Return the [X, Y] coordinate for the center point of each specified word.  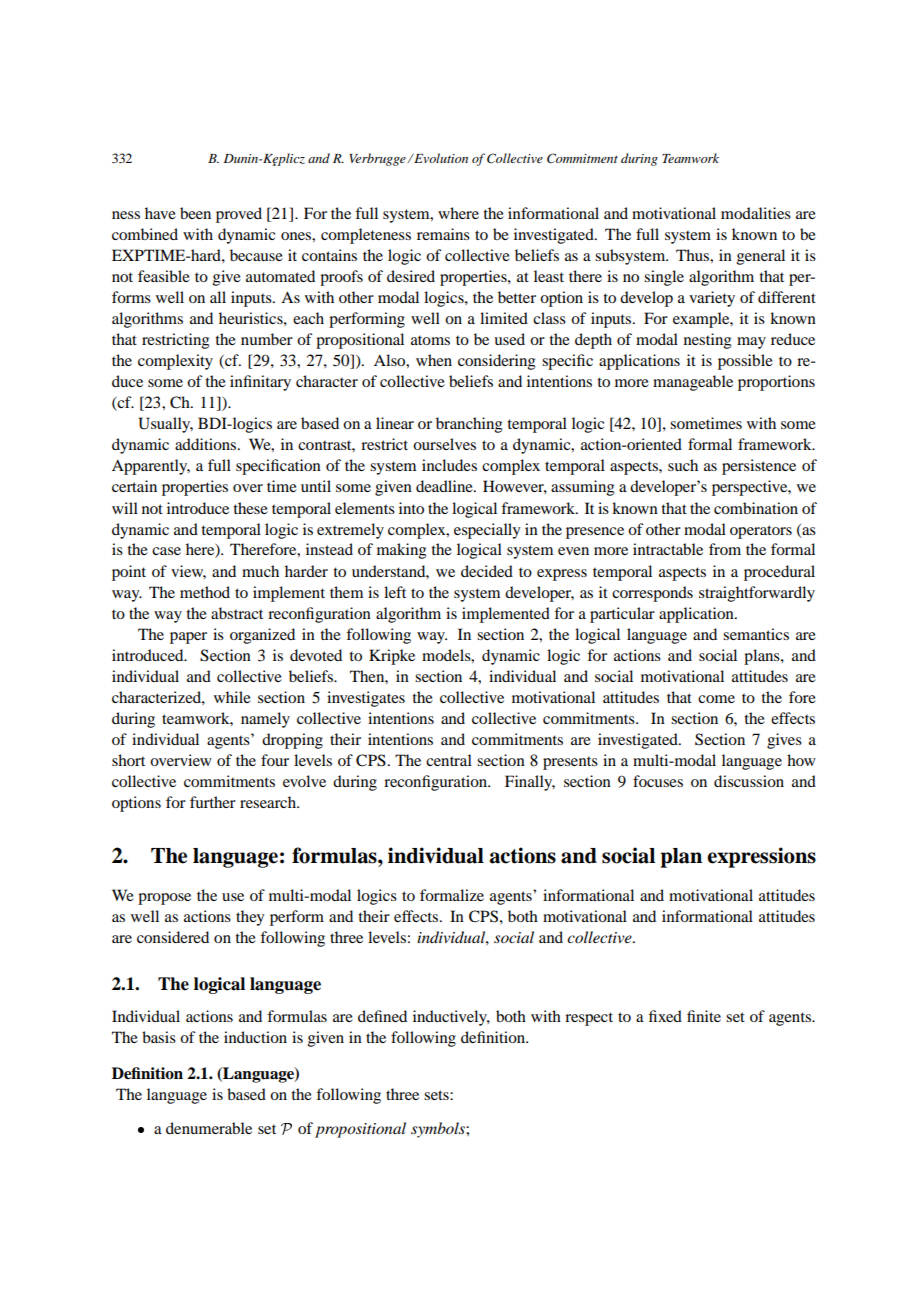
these [250, 508]
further [213, 802]
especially [487, 531]
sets [437, 1095]
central [449, 760]
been [195, 213]
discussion [749, 781]
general [761, 257]
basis [159, 1037]
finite [704, 1016]
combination [756, 508]
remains [443, 234]
